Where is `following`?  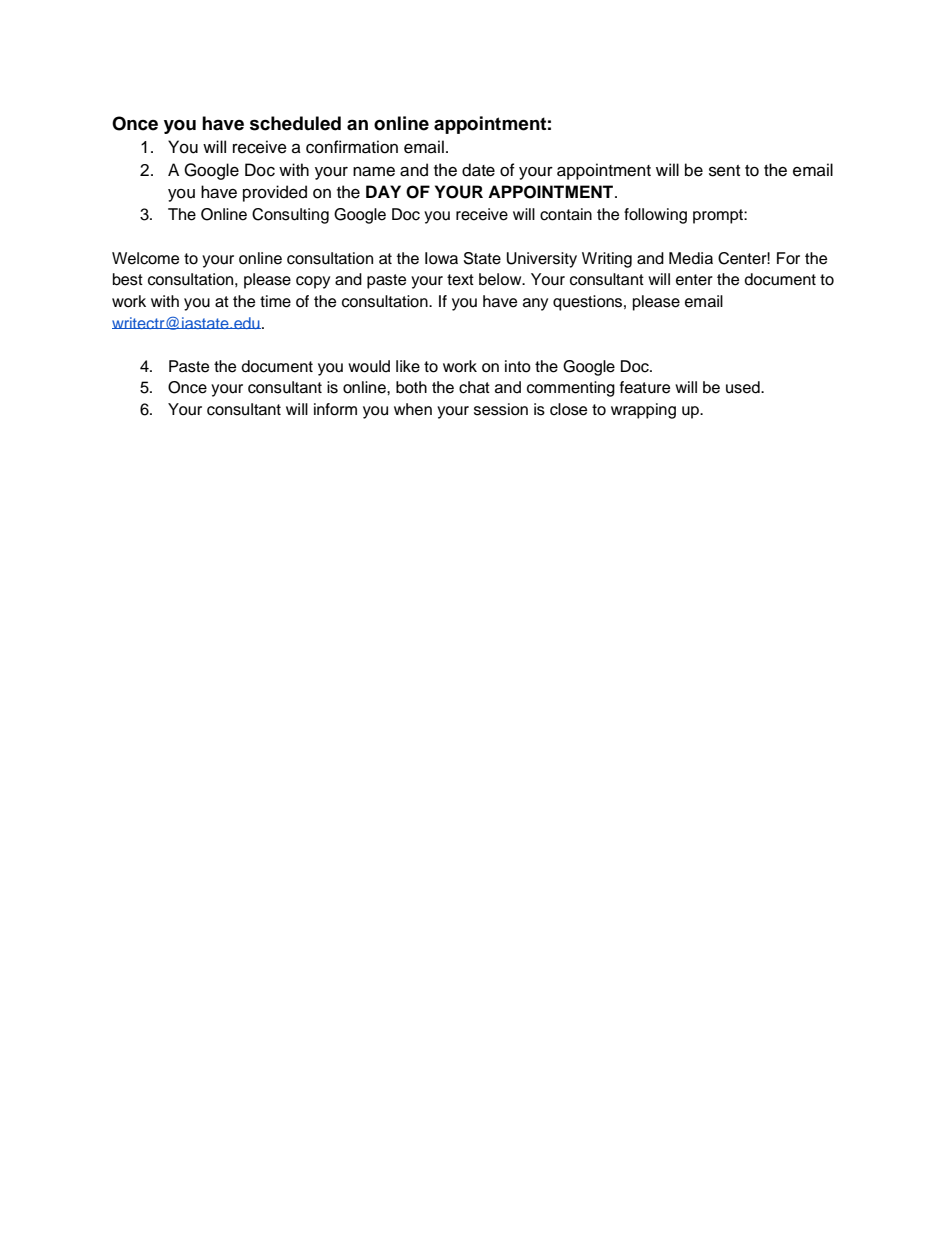 following is located at coordinates (655, 216).
